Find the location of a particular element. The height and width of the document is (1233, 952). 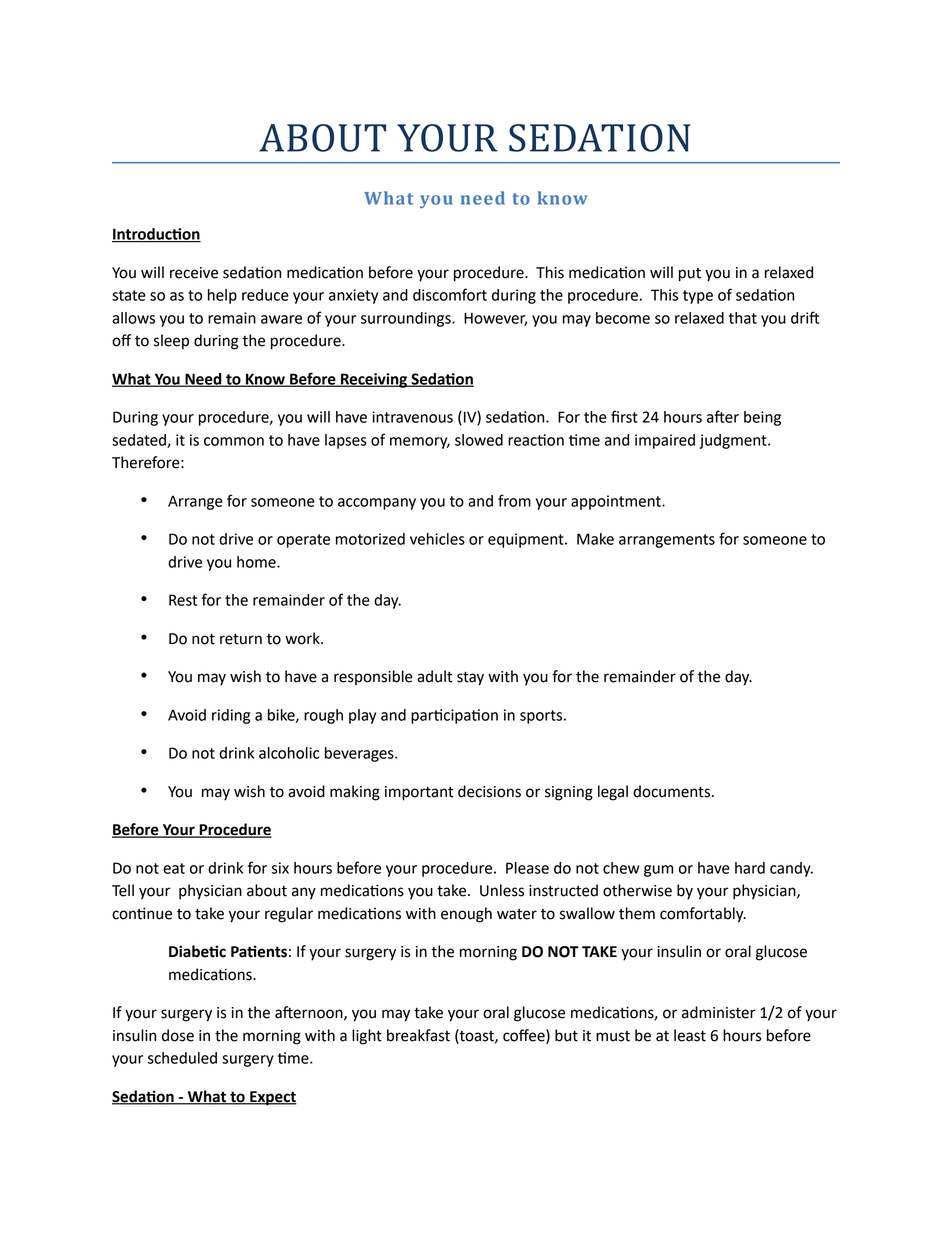

eat is located at coordinates (174, 868).
